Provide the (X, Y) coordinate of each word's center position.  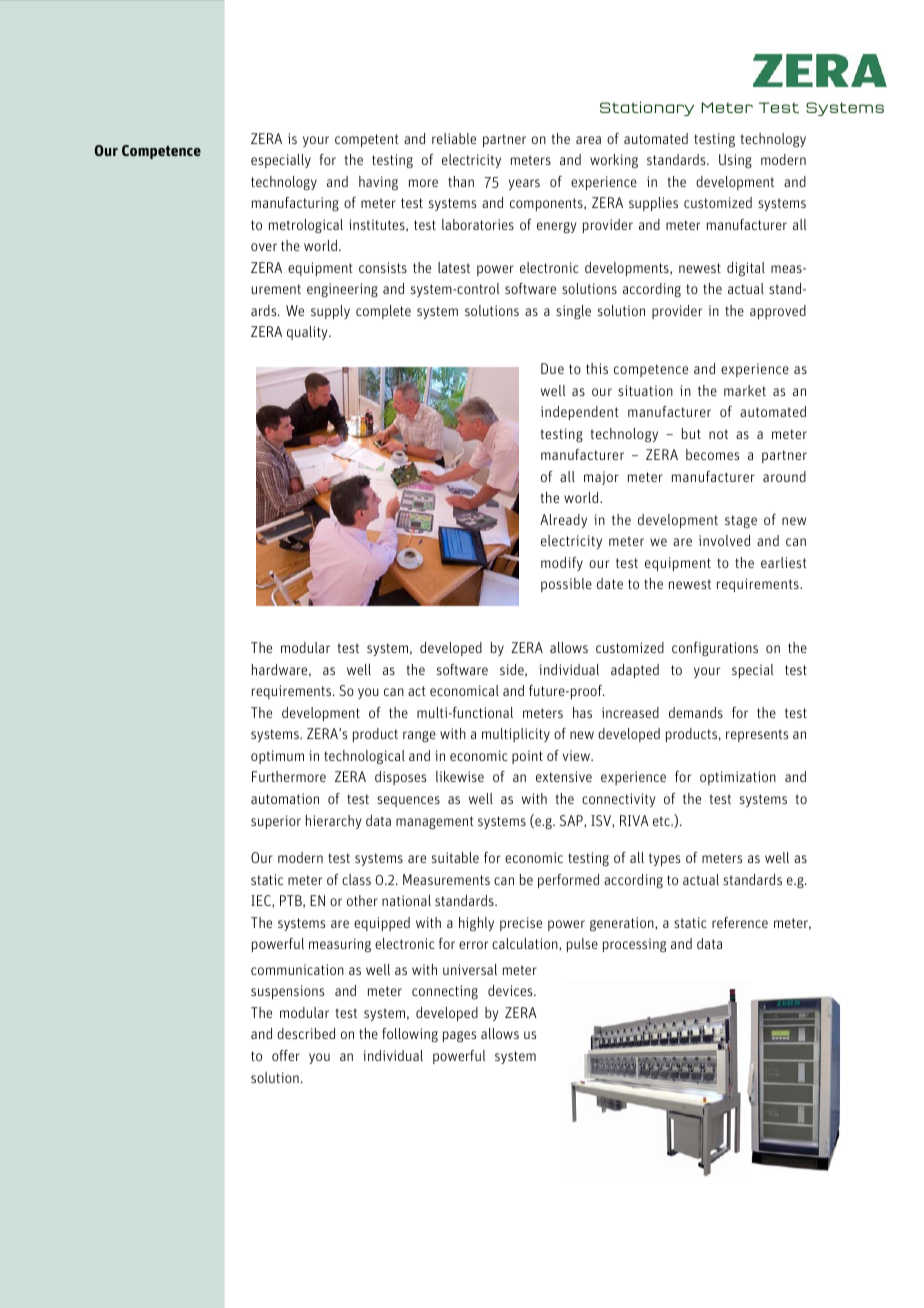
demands (696, 712)
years (524, 184)
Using (735, 161)
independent (580, 413)
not (718, 434)
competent (367, 140)
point (527, 757)
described (306, 1033)
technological (364, 757)
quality (308, 333)
